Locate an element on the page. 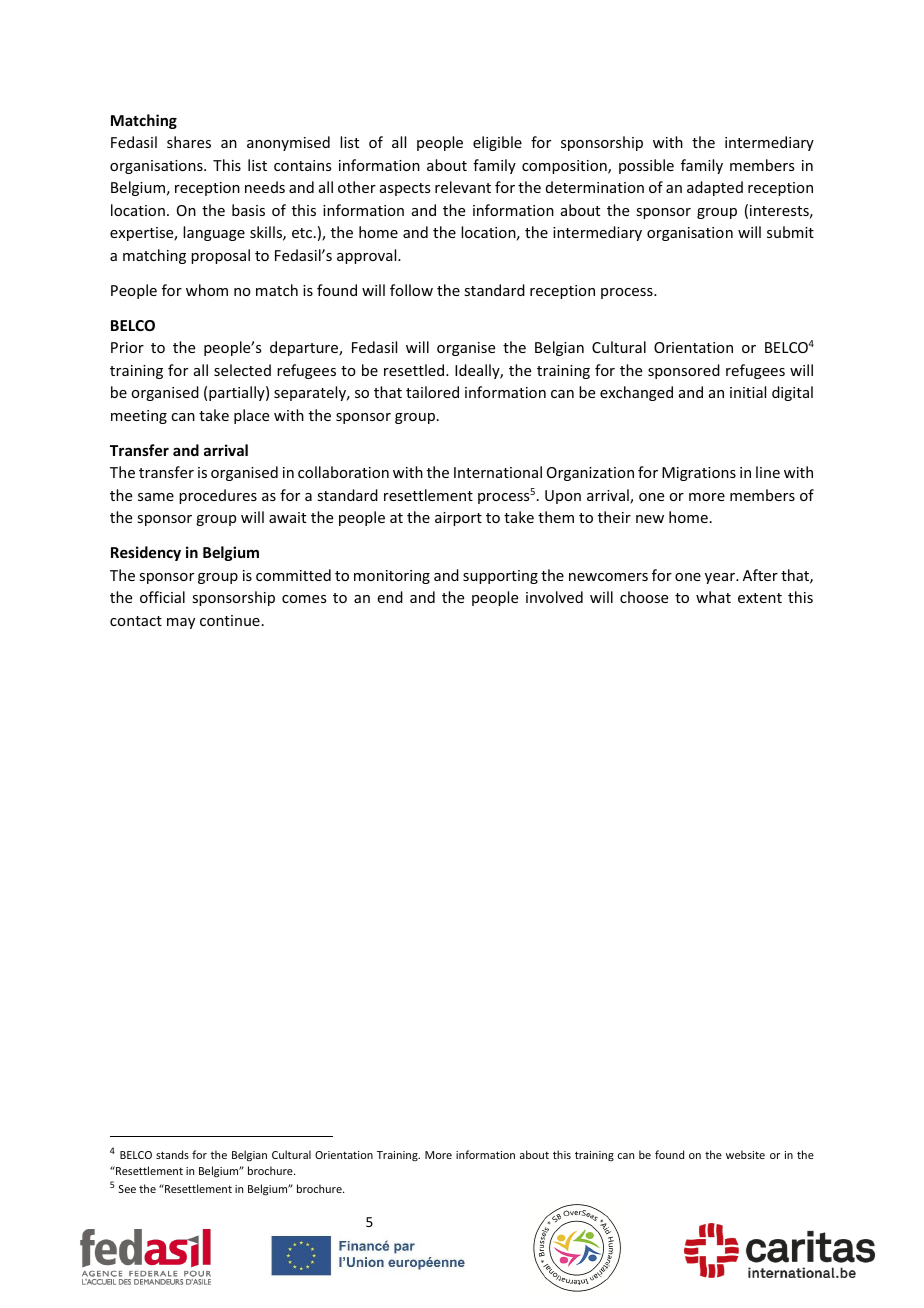 The height and width of the image is (1308, 924). shares is located at coordinates (189, 142).
